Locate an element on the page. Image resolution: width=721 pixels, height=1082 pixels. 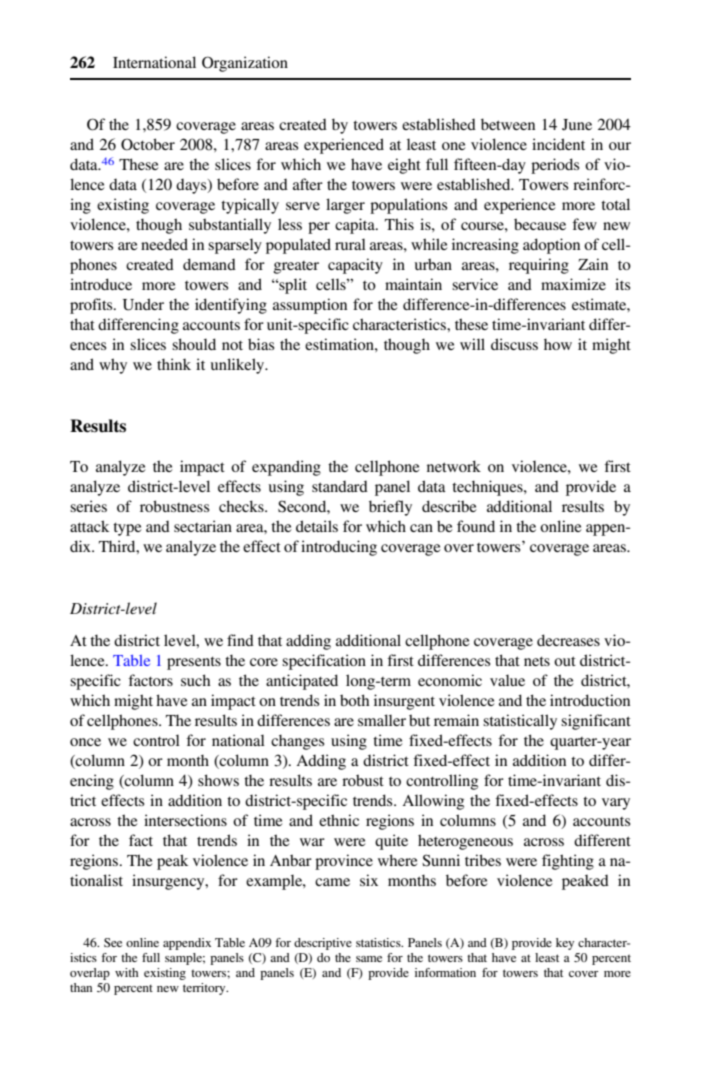
eight is located at coordinates (404, 166).
